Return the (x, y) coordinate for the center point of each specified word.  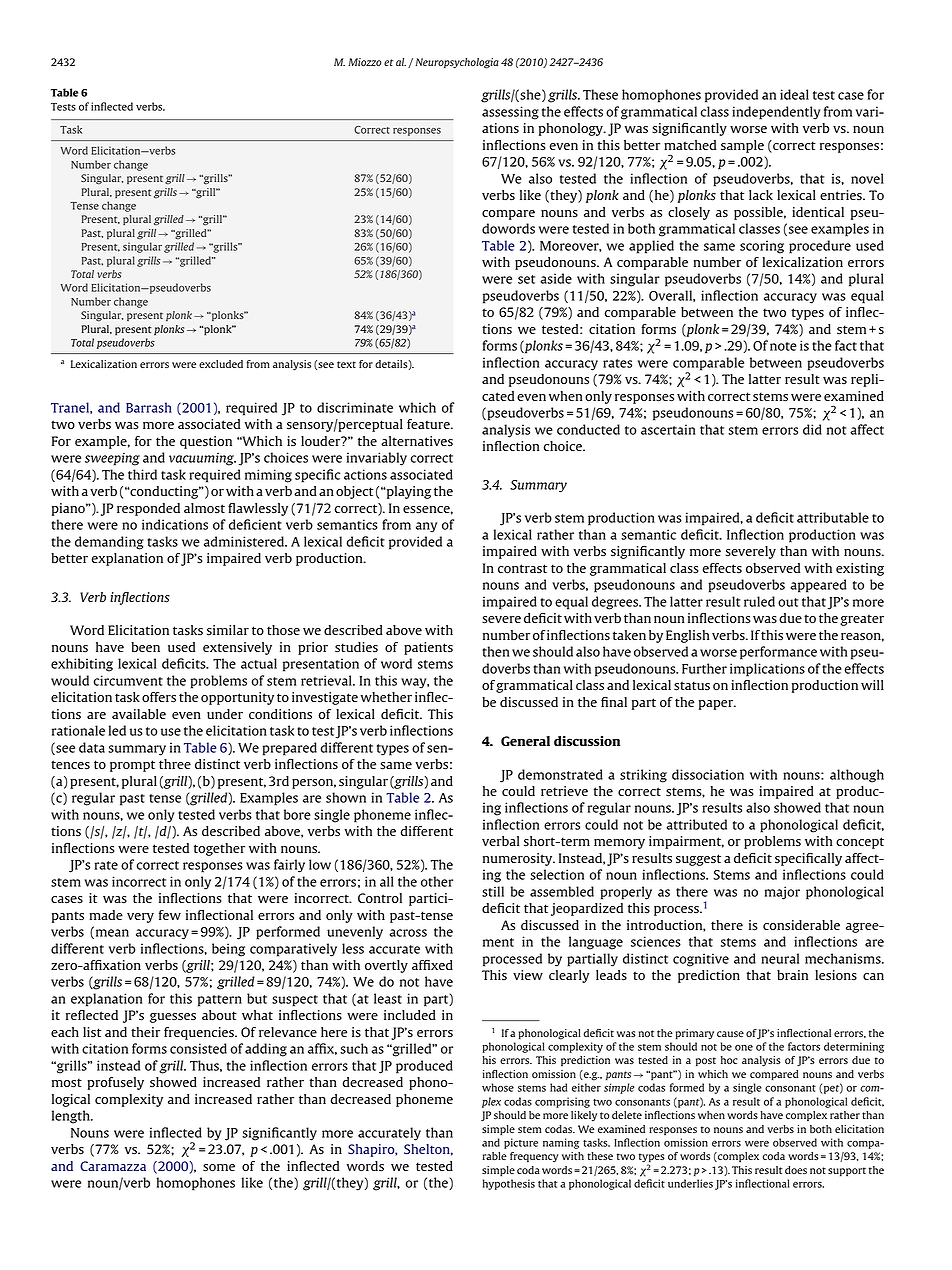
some (219, 1168)
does (796, 1170)
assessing (510, 113)
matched (690, 145)
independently (776, 113)
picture (521, 1143)
